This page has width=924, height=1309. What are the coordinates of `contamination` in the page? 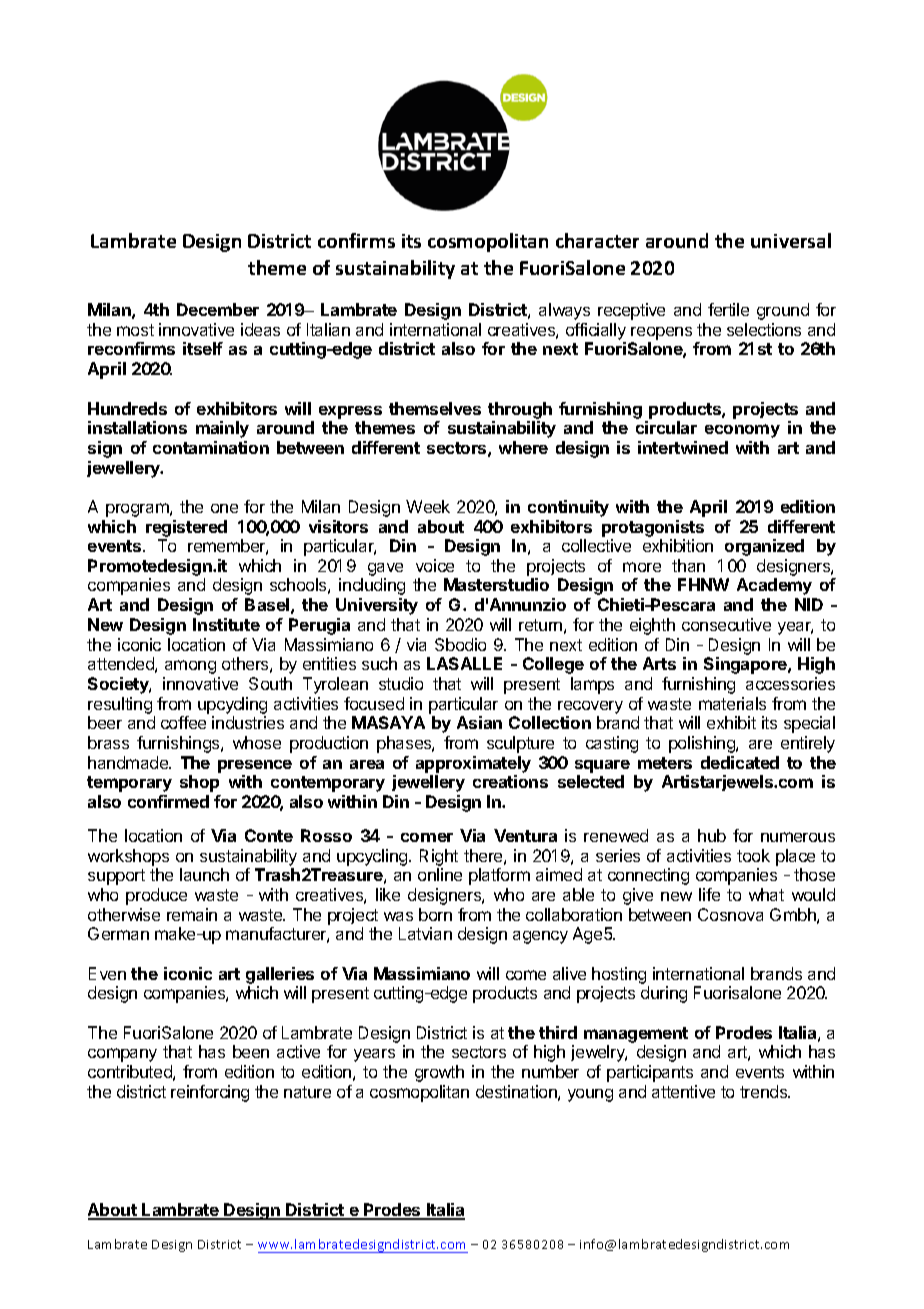 It's located at (211, 447).
